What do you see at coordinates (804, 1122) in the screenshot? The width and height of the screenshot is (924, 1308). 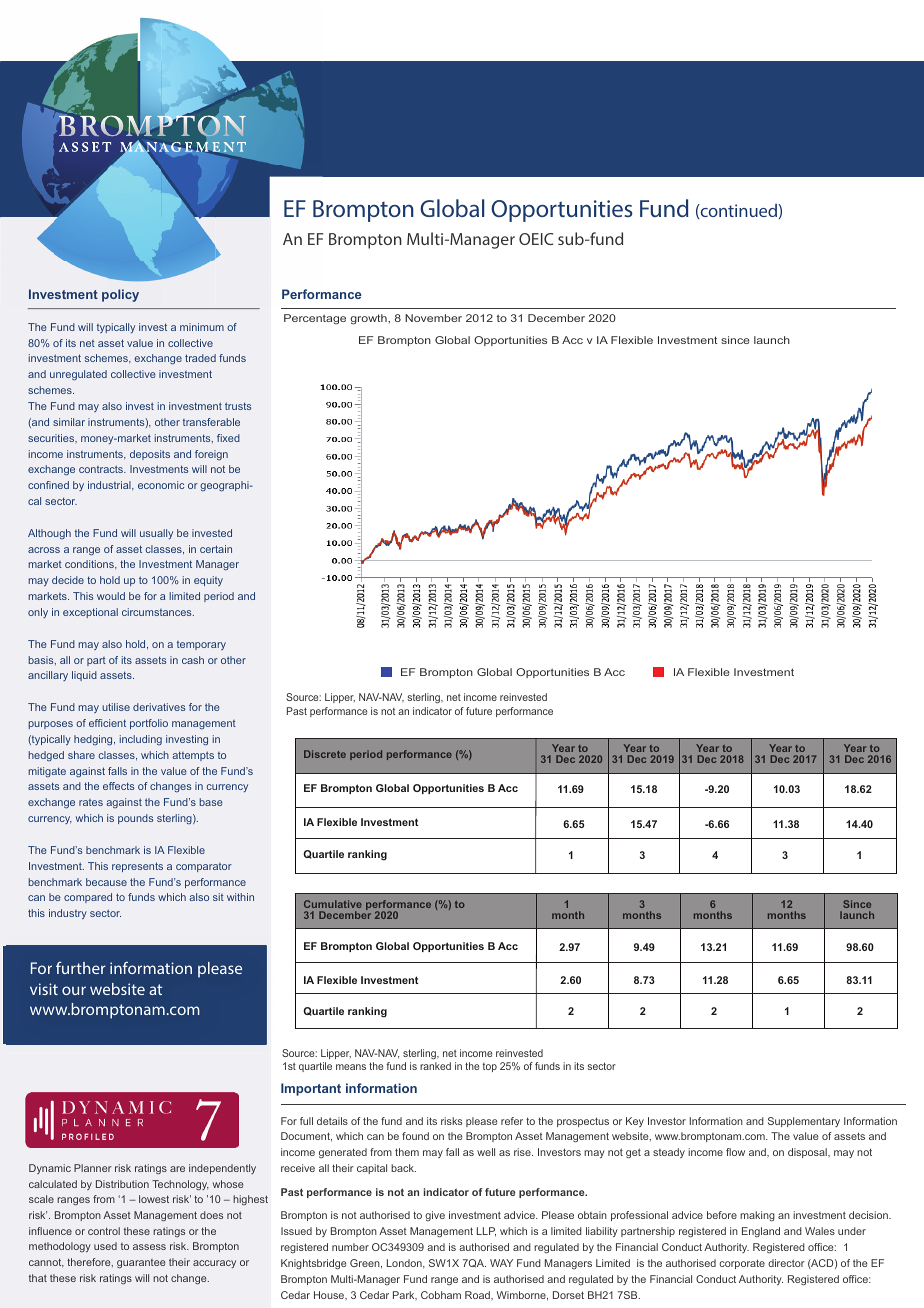 I see `Supplementary` at bounding box center [804, 1122].
